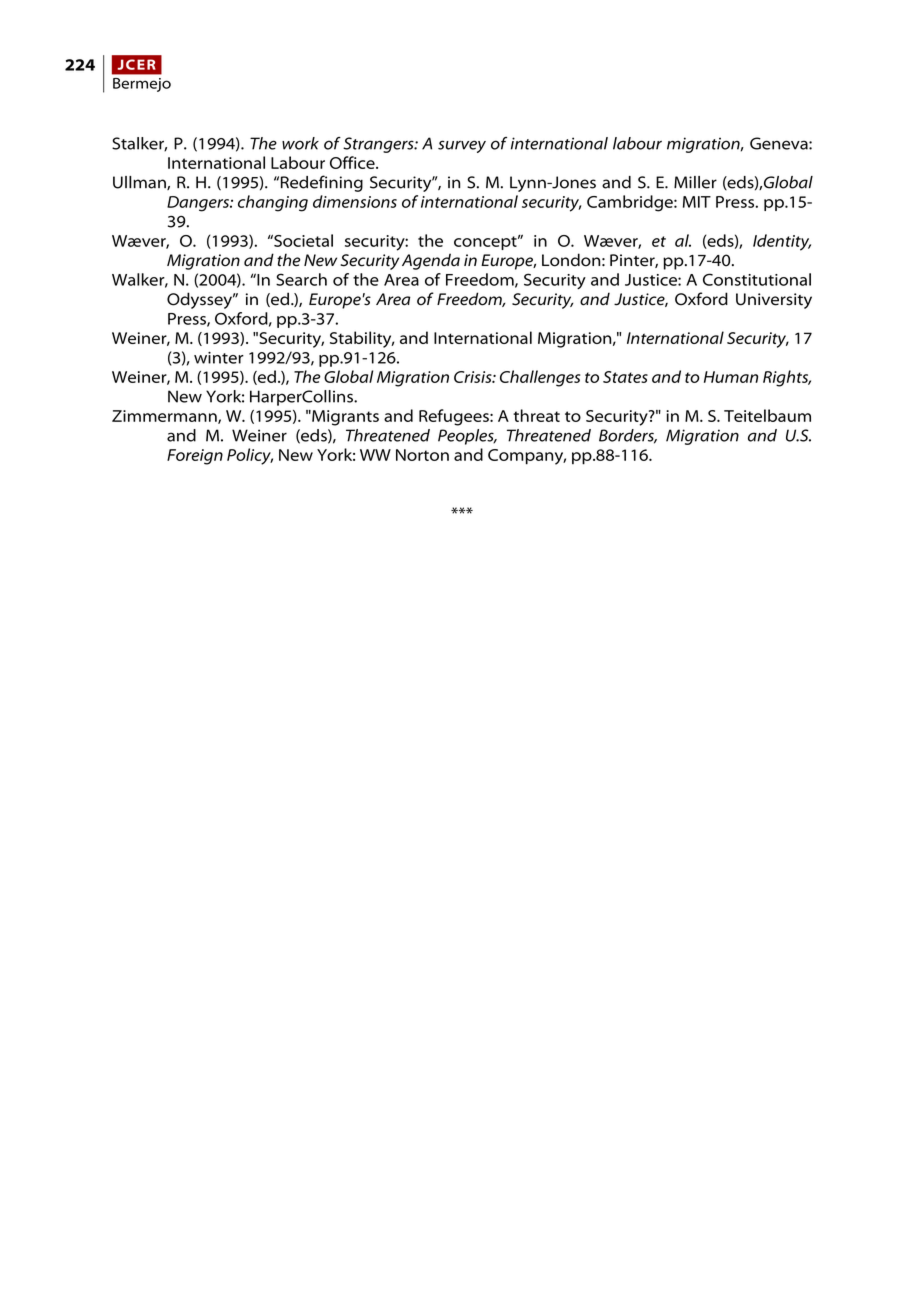 The width and height of the screenshot is (924, 1308). I want to click on Agenda, so click(431, 261).
